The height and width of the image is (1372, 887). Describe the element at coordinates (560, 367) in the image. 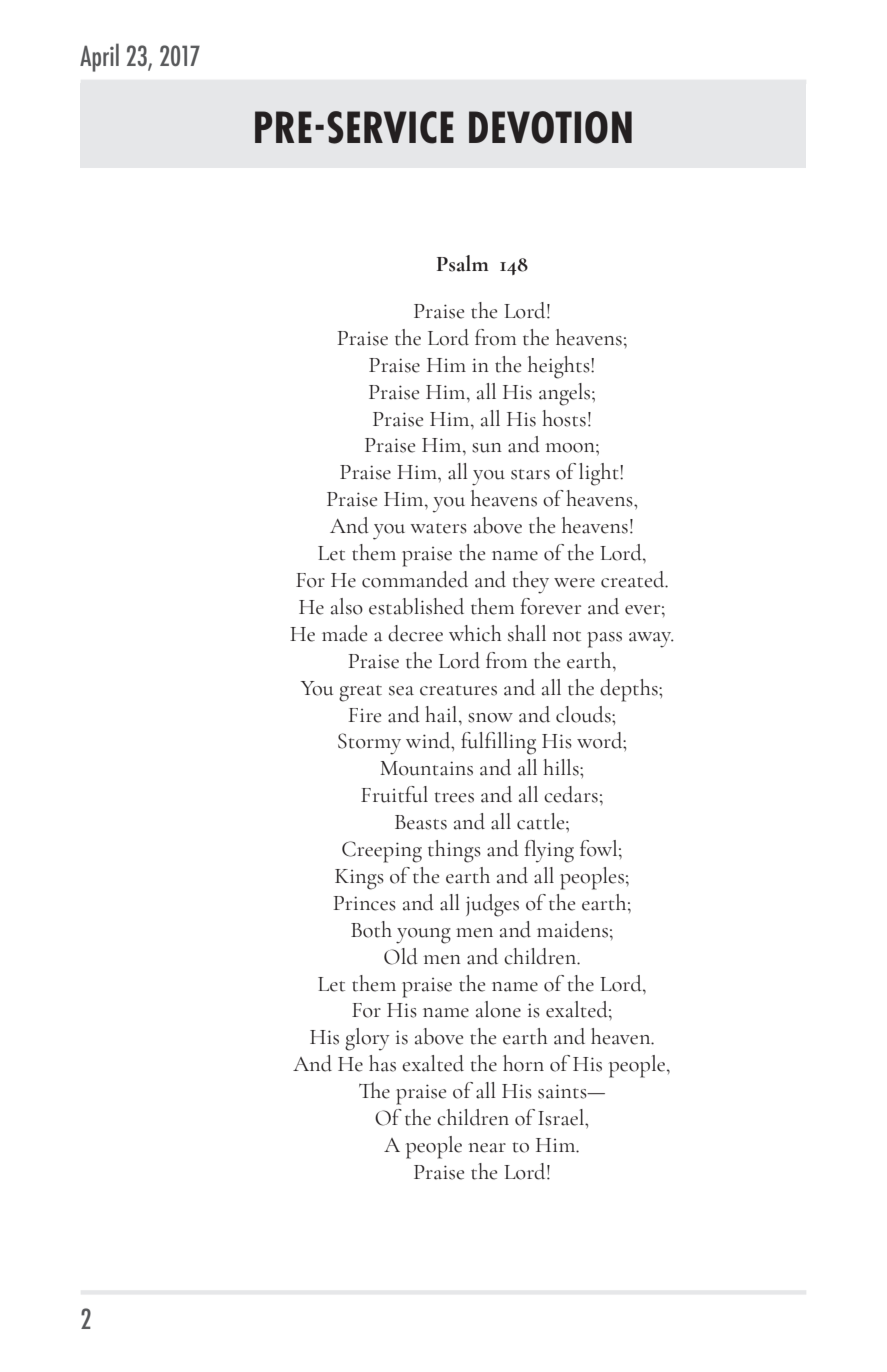

I see `heights` at that location.
